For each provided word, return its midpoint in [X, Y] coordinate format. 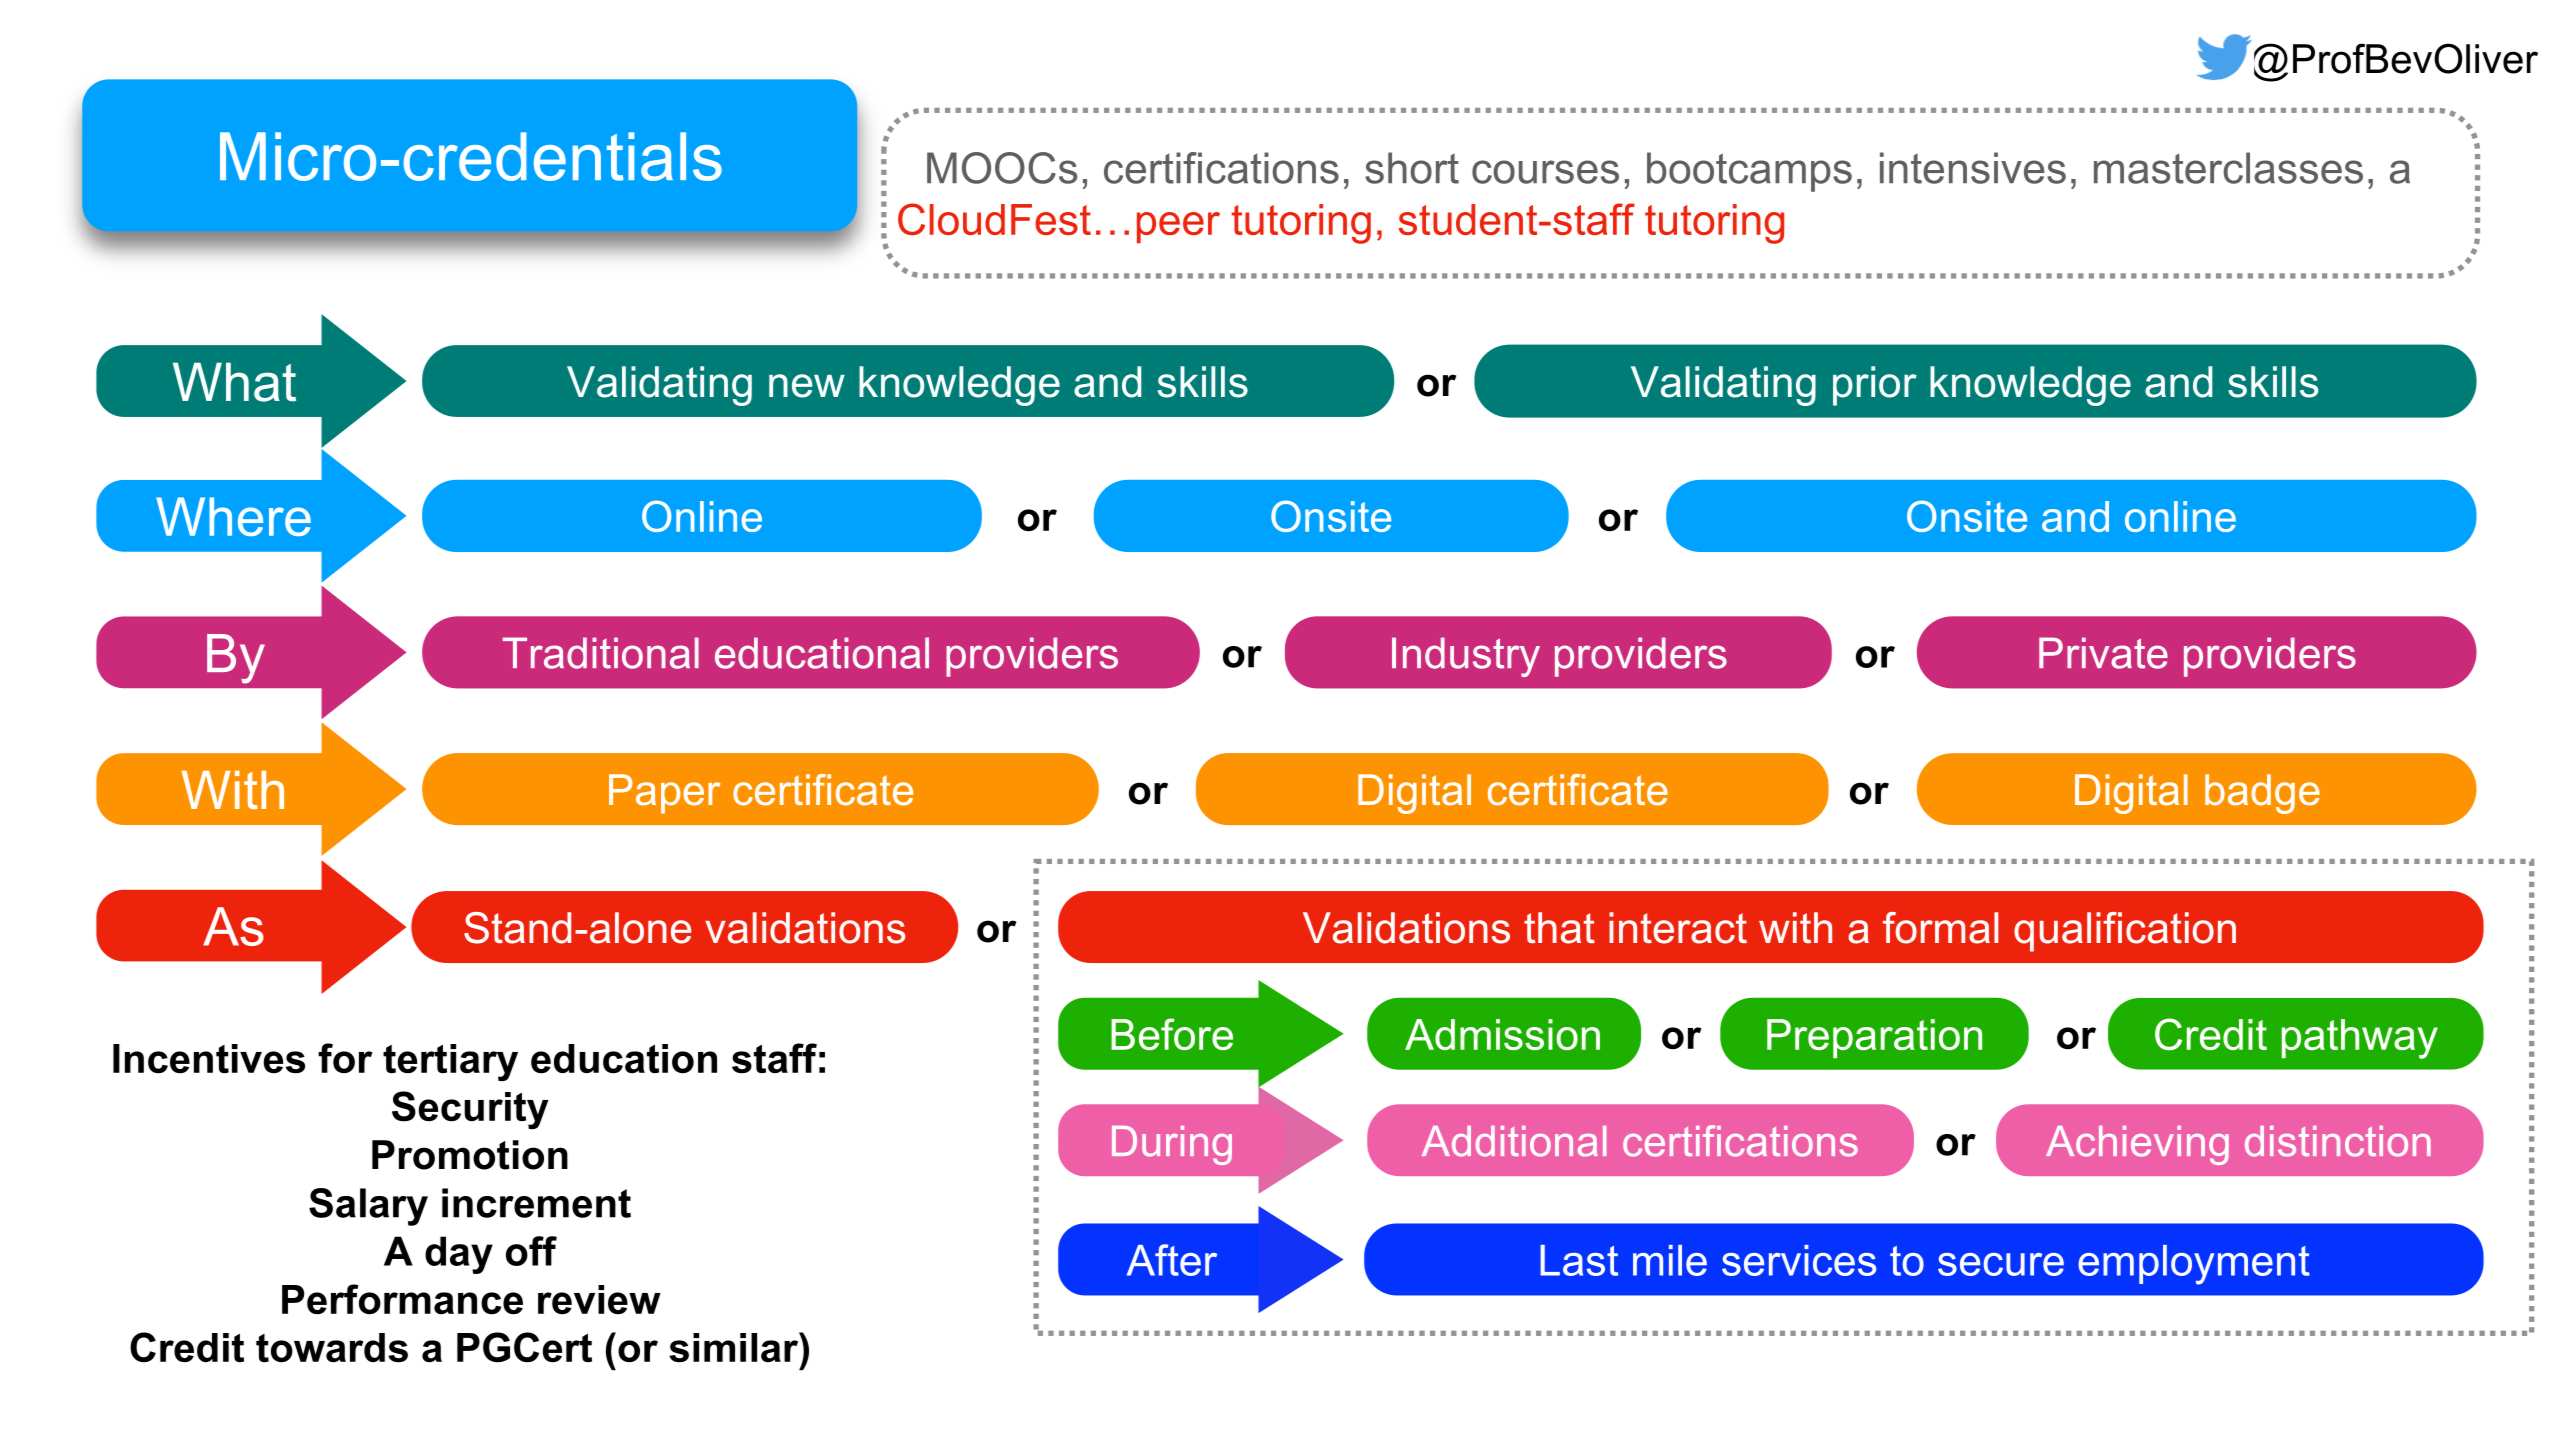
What [234, 382]
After [1172, 1260]
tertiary [450, 1062]
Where [233, 516]
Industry [1466, 657]
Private [2103, 653]
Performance [402, 1299]
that [1559, 928]
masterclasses [2228, 168]
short [1412, 168]
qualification [2125, 932]
